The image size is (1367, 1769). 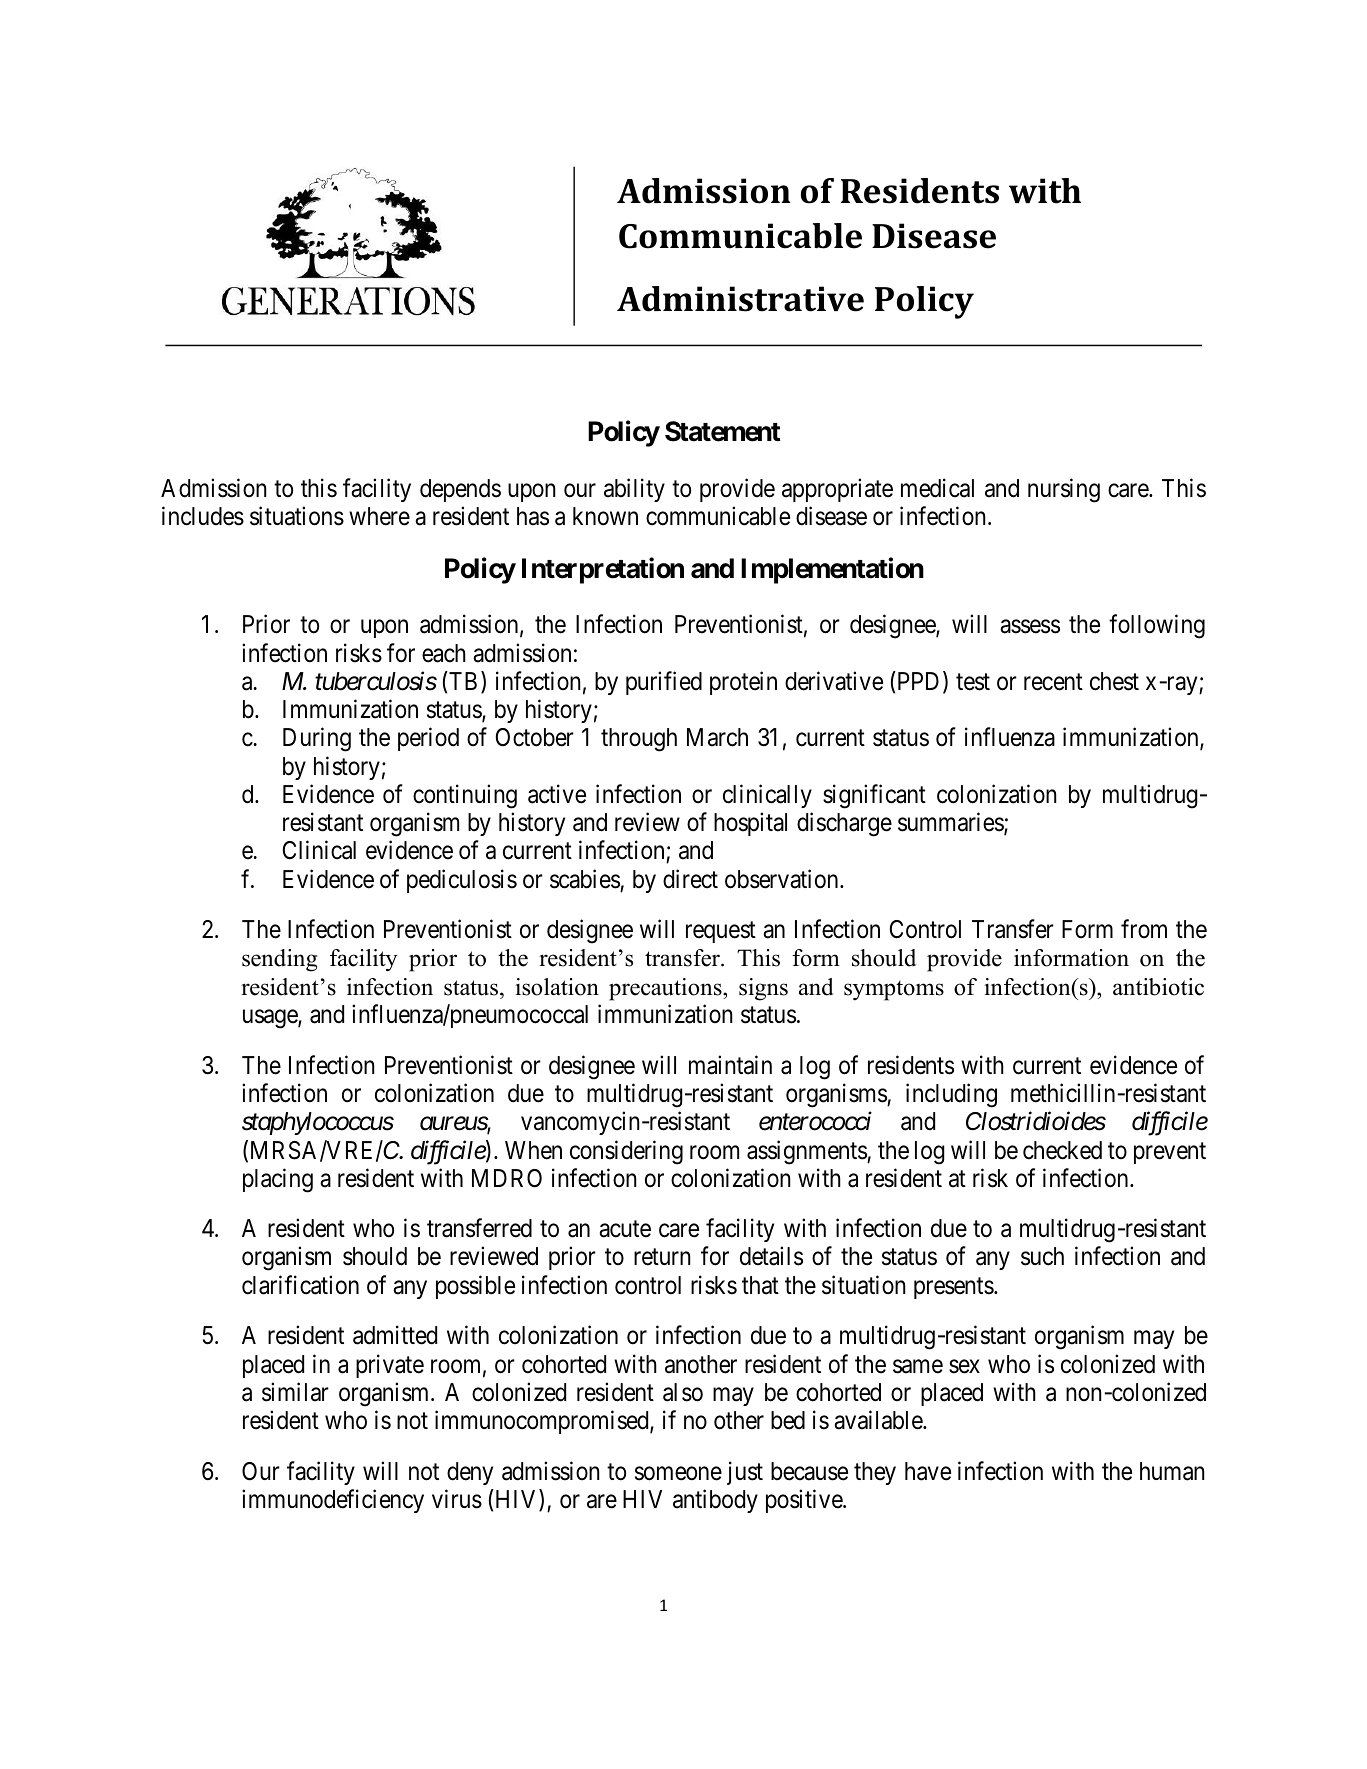 What do you see at coordinates (1172, 1471) in the image?
I see `human` at bounding box center [1172, 1471].
